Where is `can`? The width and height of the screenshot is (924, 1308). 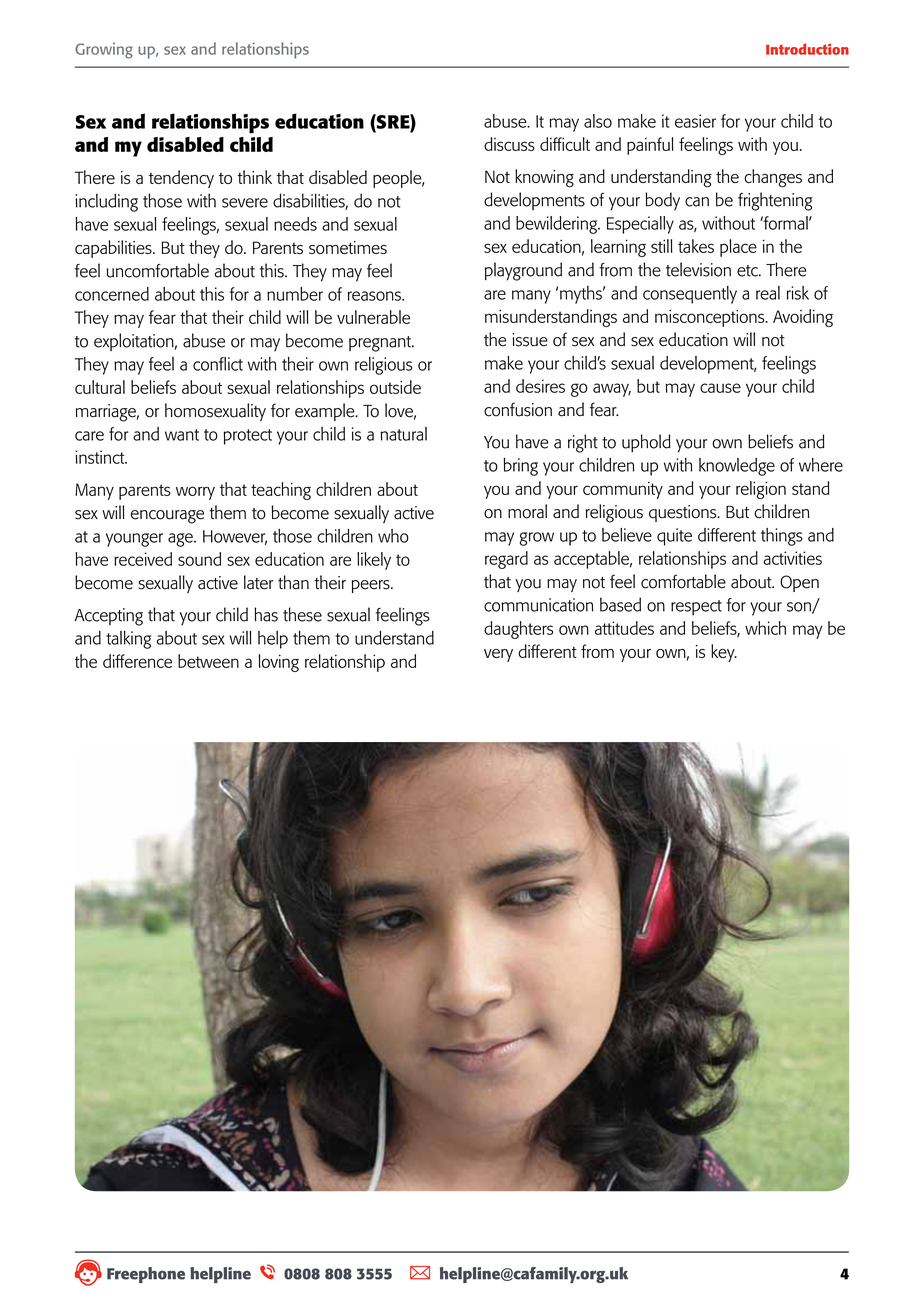 can is located at coordinates (697, 202).
